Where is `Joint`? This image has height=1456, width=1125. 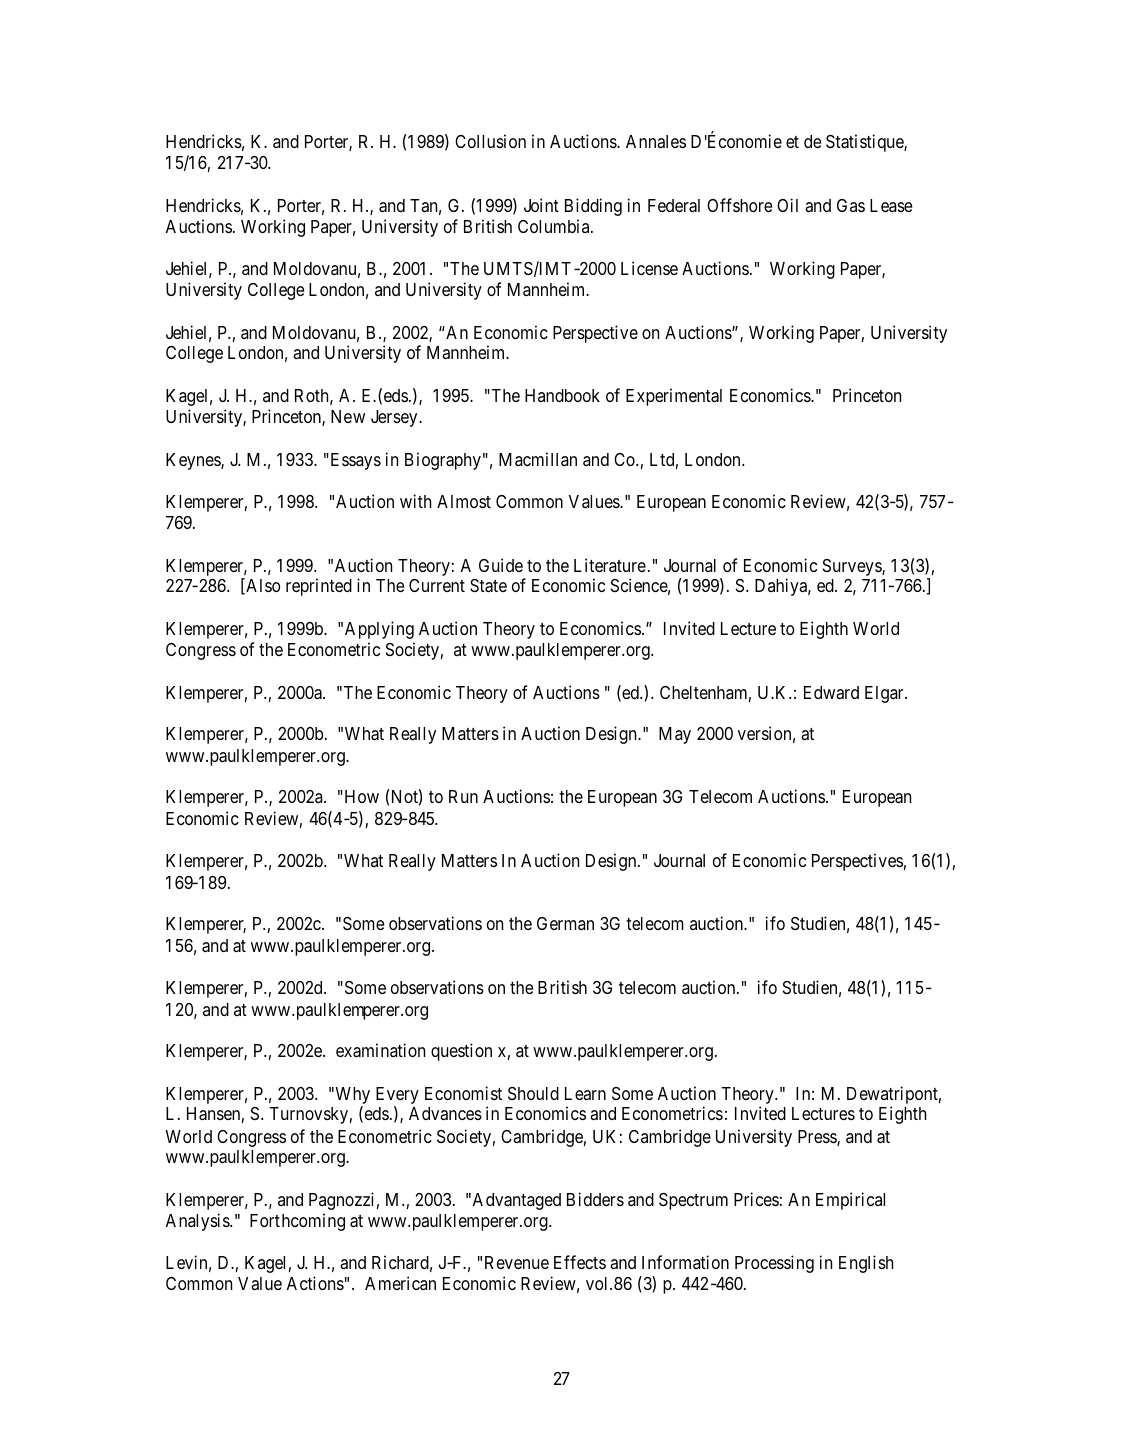 Joint is located at coordinates (541, 205).
